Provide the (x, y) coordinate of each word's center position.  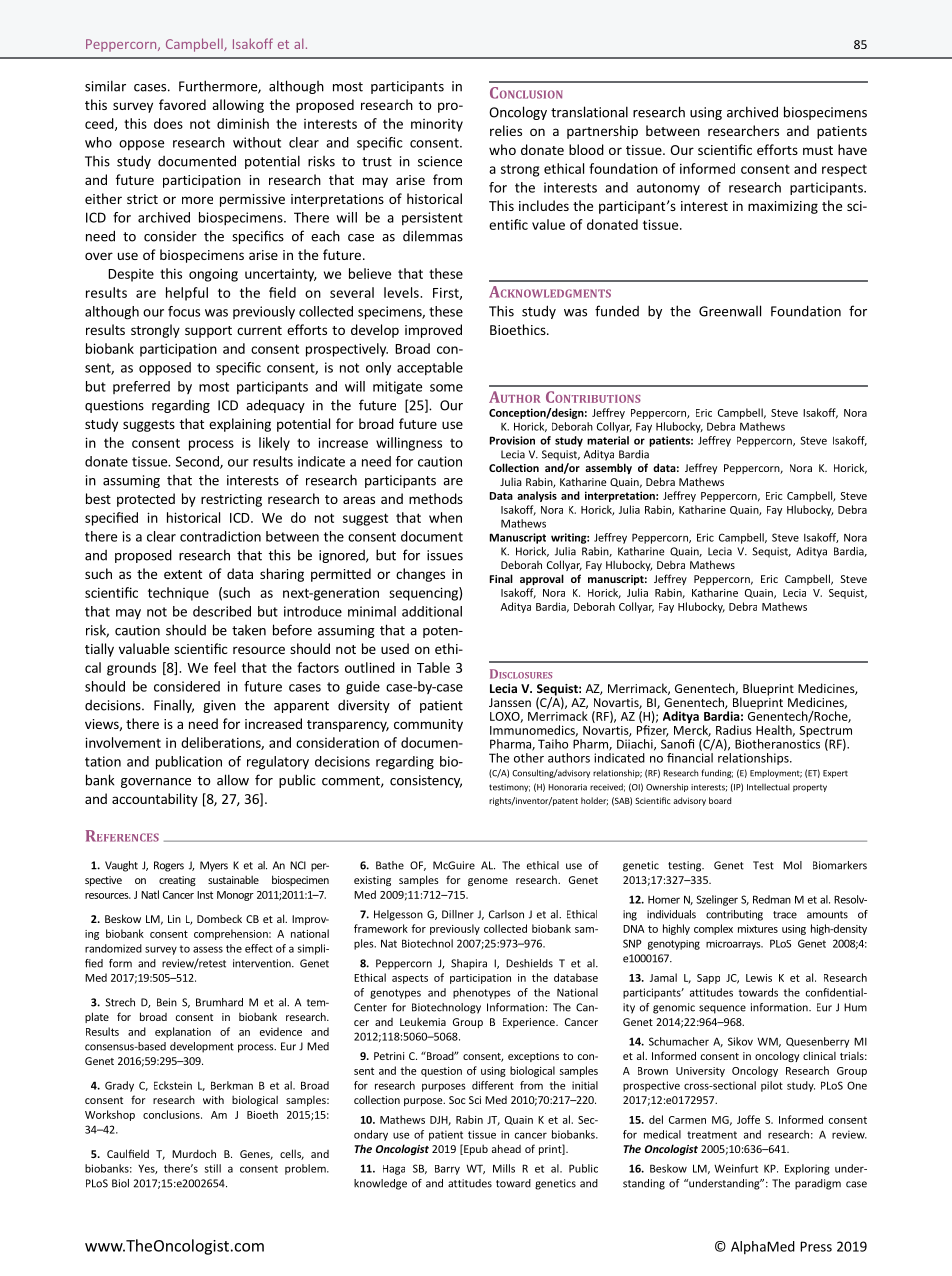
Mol (792, 865)
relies (506, 130)
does (168, 123)
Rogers (169, 866)
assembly (608, 468)
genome (488, 882)
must (818, 150)
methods (436, 498)
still (213, 1168)
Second (198, 462)
